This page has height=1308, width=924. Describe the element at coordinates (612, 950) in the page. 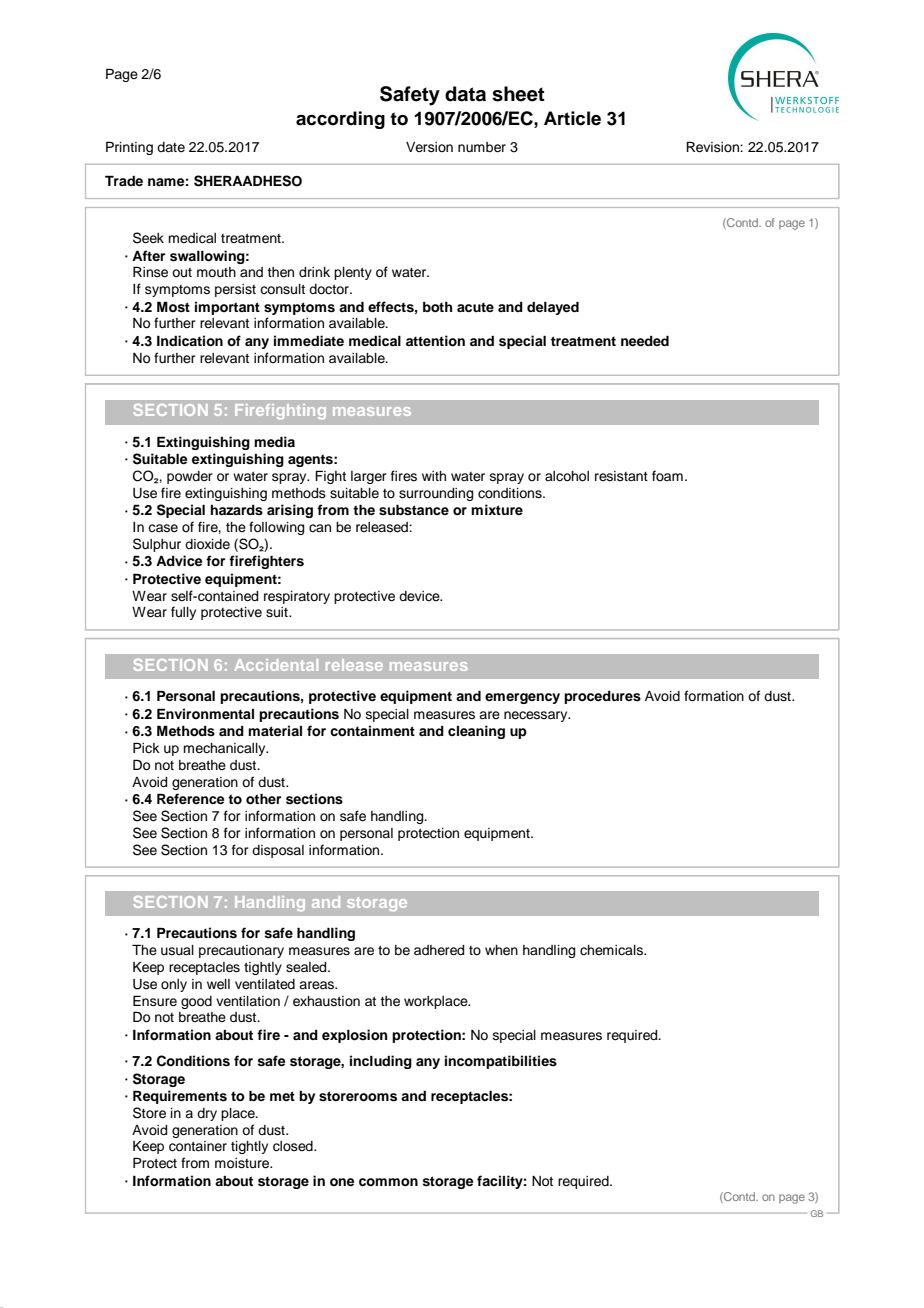

I see `chemicals` at that location.
